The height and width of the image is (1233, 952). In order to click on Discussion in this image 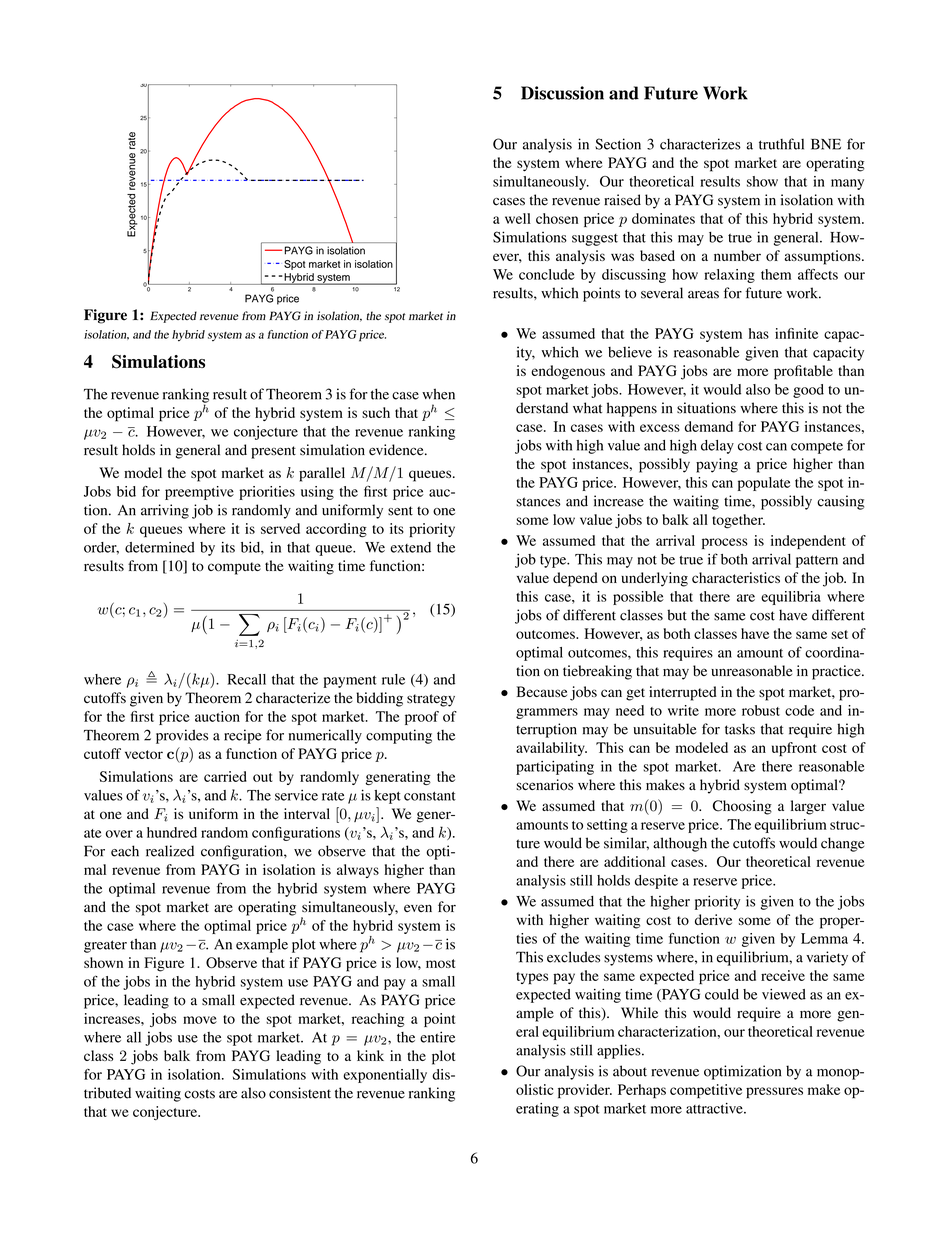, I will do `click(562, 93)`.
